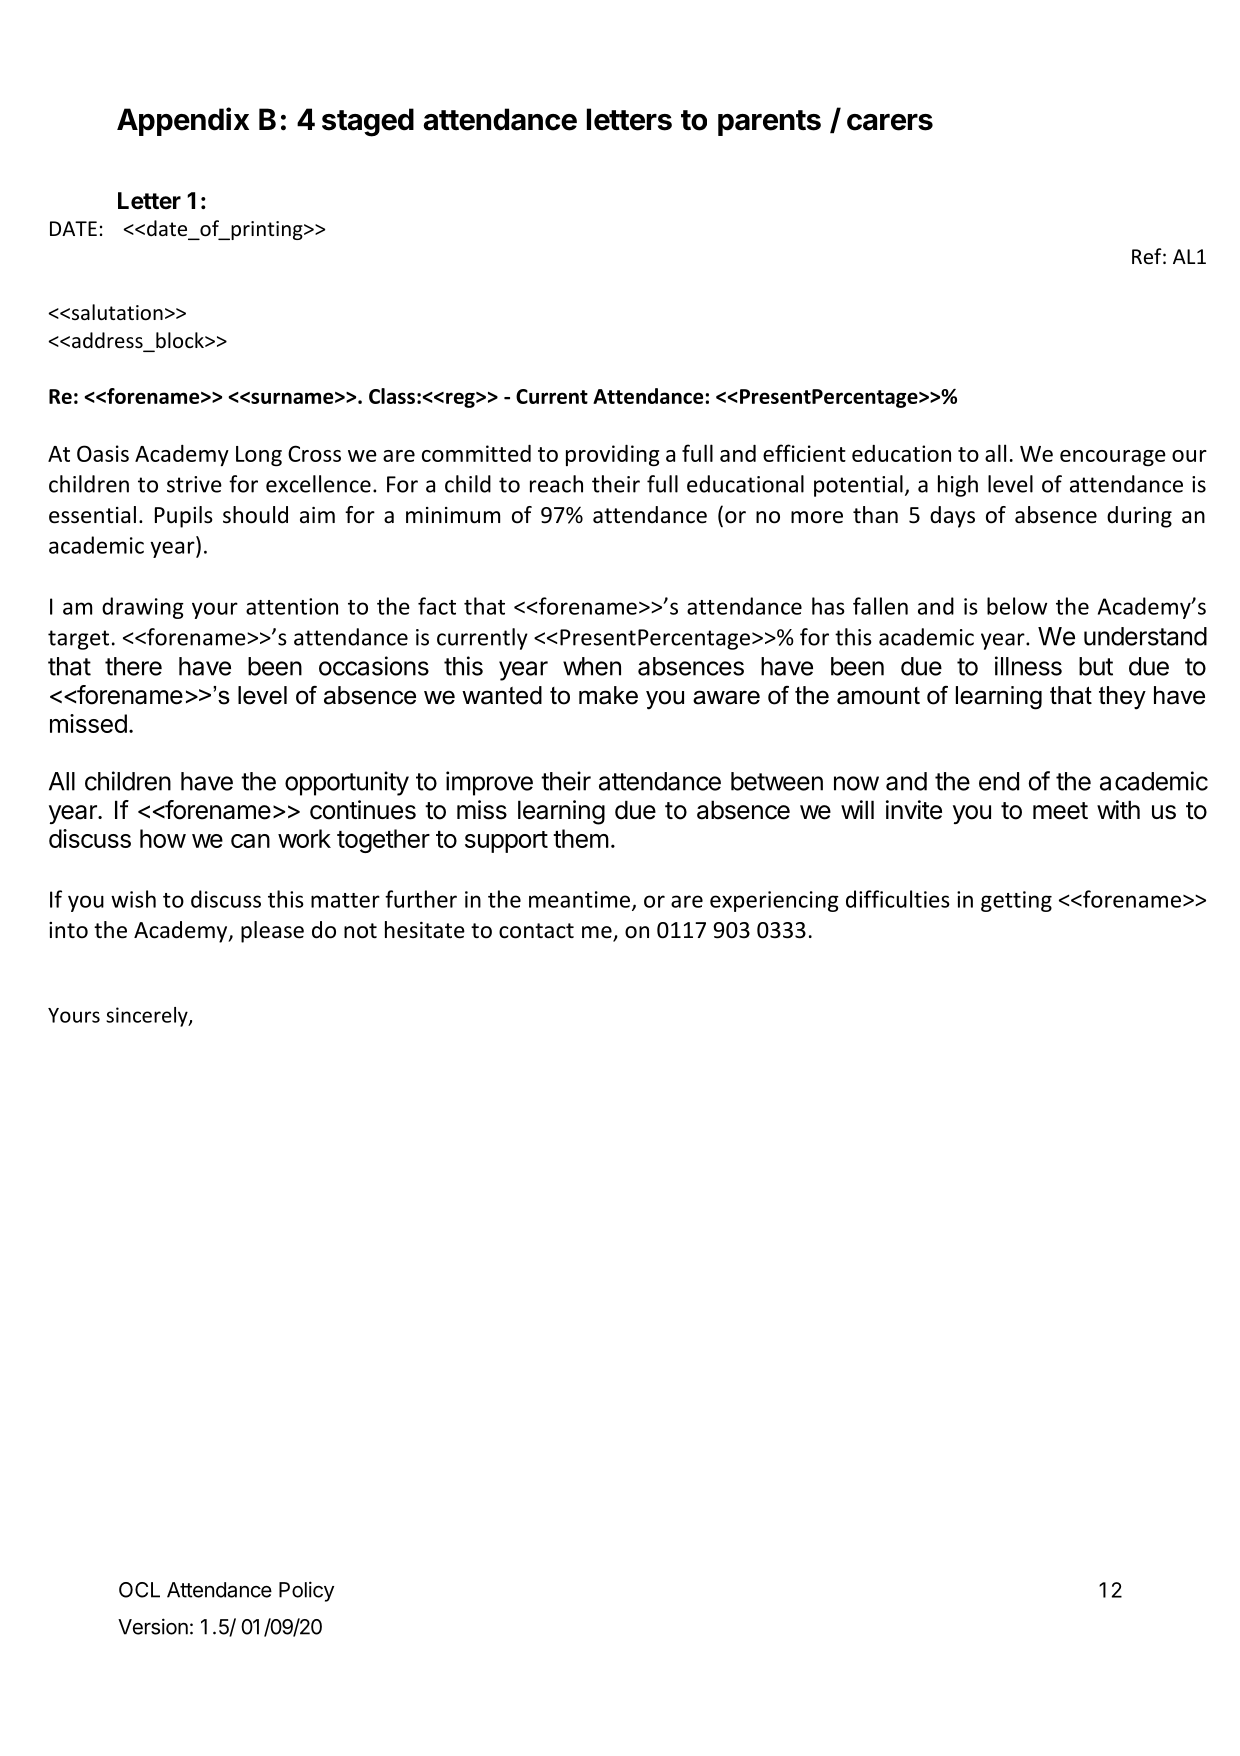 This image has height=1756, width=1240. I want to click on OCL, so click(139, 1590).
